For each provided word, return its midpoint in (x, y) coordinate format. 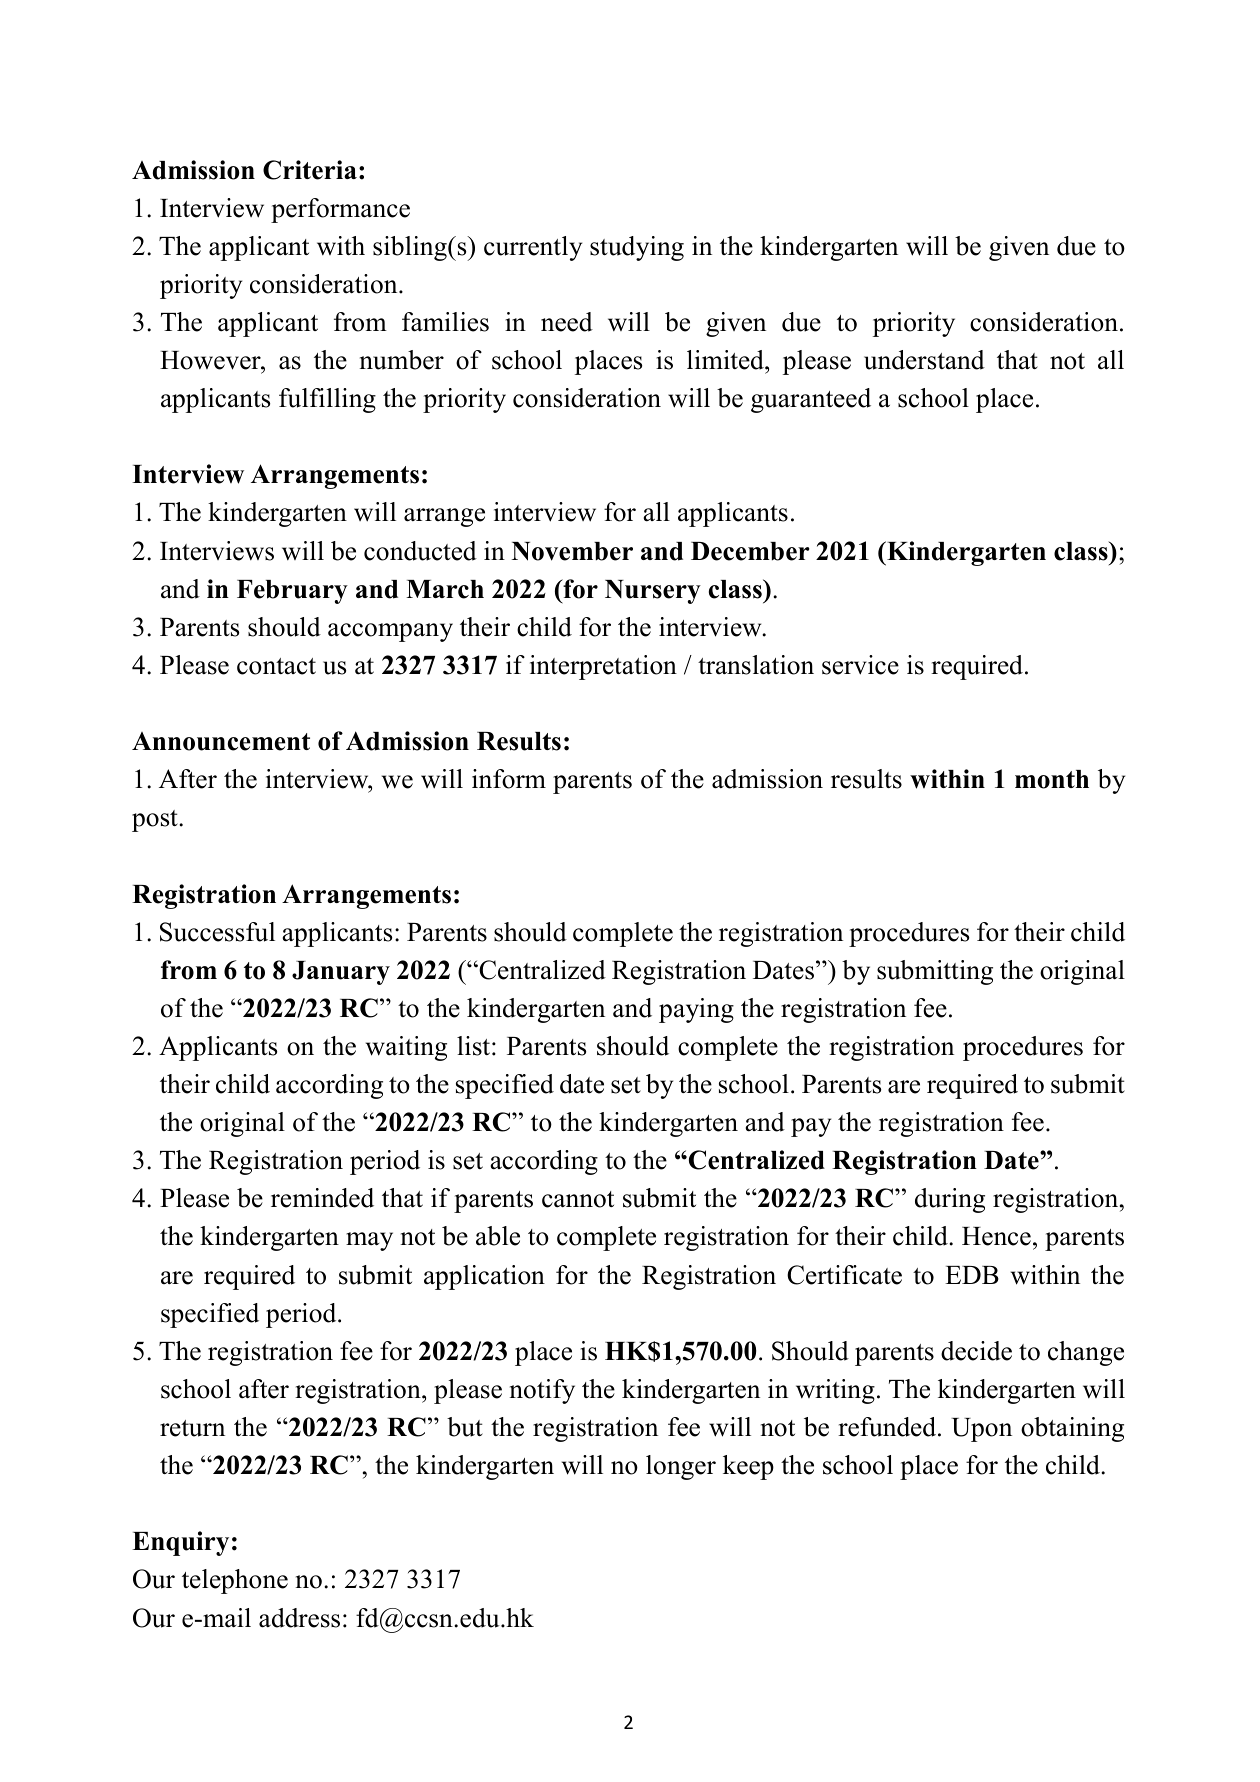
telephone (235, 1581)
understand (924, 360)
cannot (578, 1199)
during (950, 1200)
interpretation (603, 667)
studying (637, 248)
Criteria (310, 170)
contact (276, 666)
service (860, 665)
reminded (322, 1198)
